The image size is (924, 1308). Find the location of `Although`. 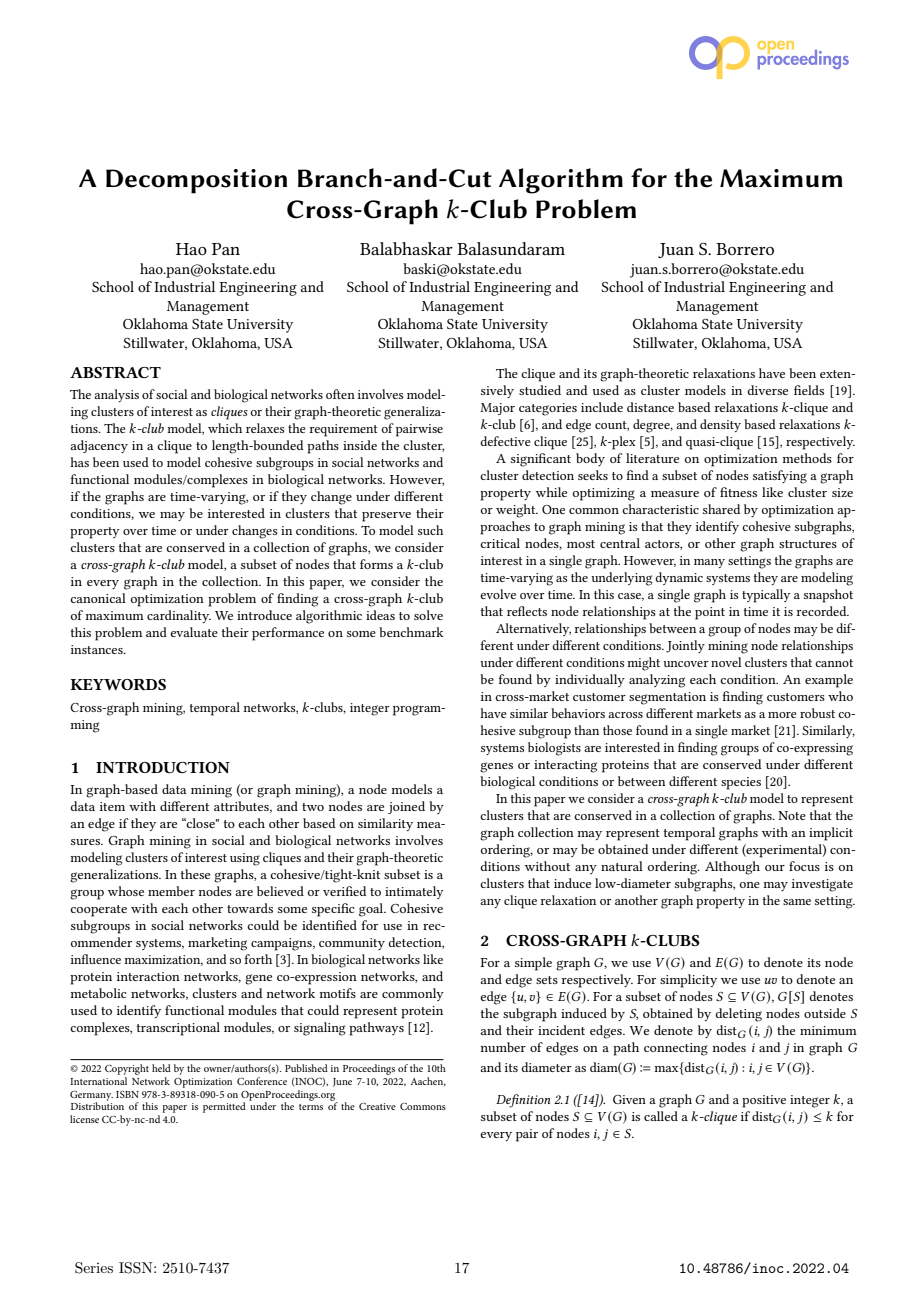

Although is located at coordinates (732, 868).
